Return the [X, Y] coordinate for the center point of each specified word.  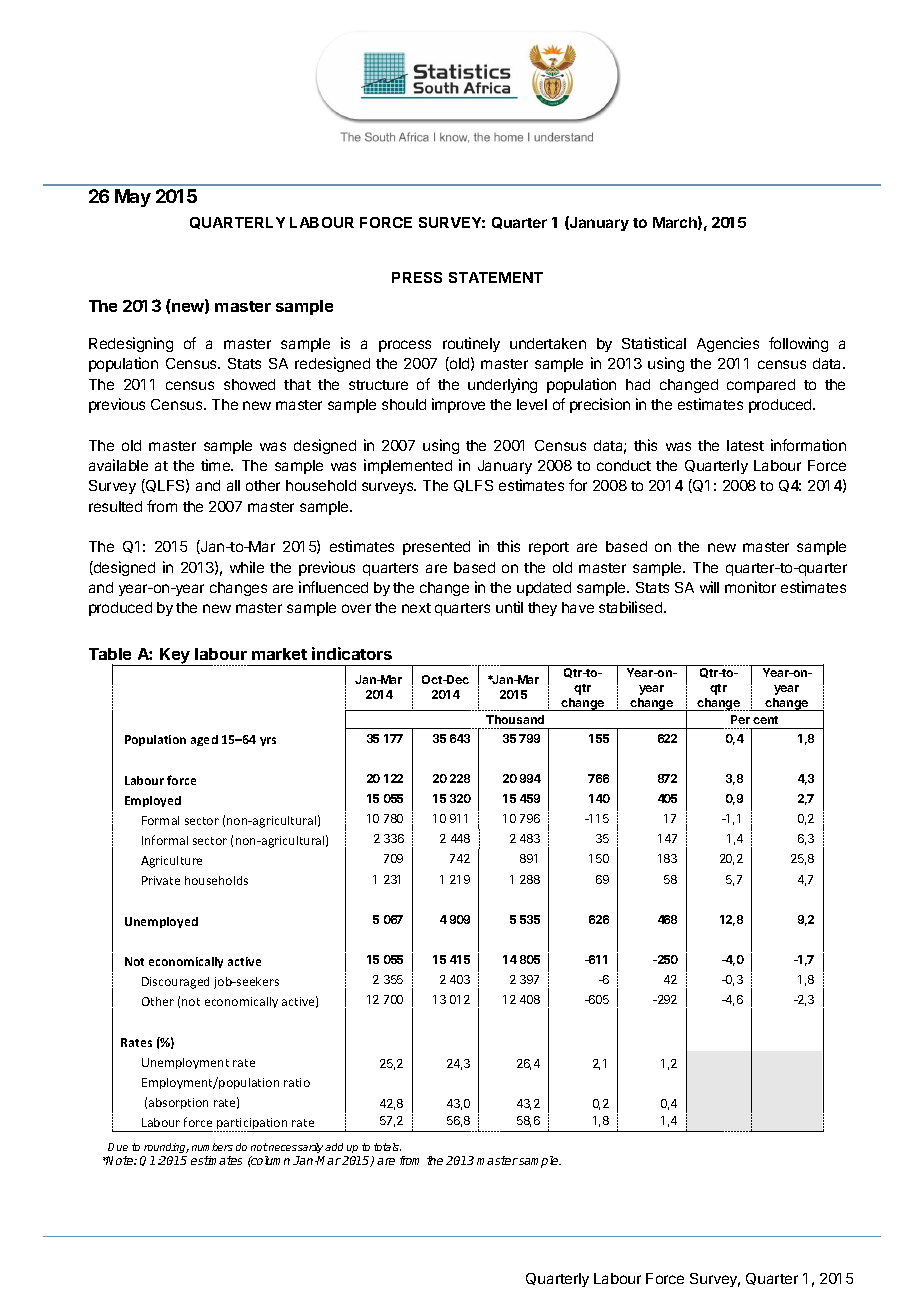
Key [175, 657]
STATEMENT [496, 277]
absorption [178, 1103]
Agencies [728, 344]
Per [740, 719]
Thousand [515, 719]
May [133, 198]
